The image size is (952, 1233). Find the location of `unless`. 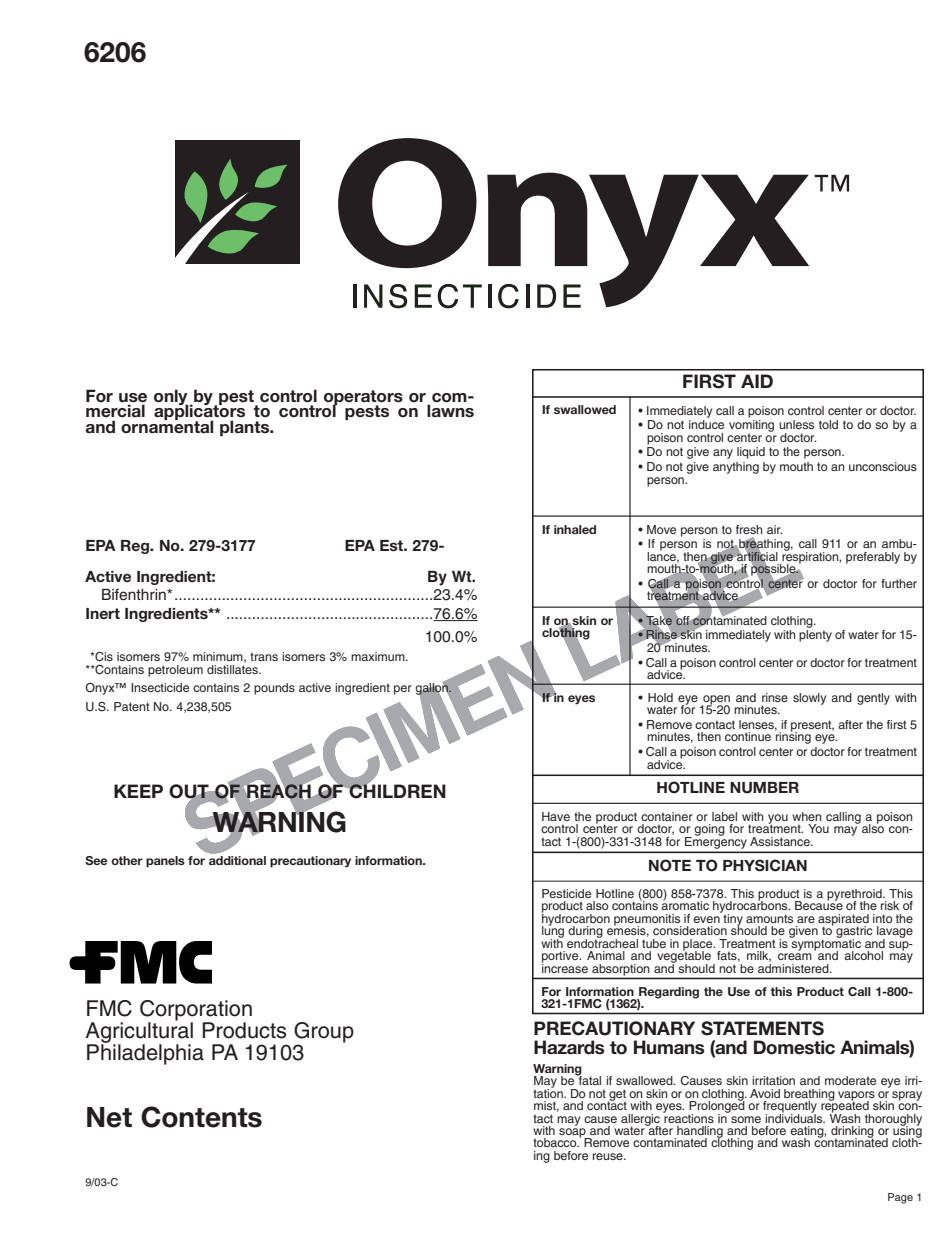

unless is located at coordinates (796, 424).
